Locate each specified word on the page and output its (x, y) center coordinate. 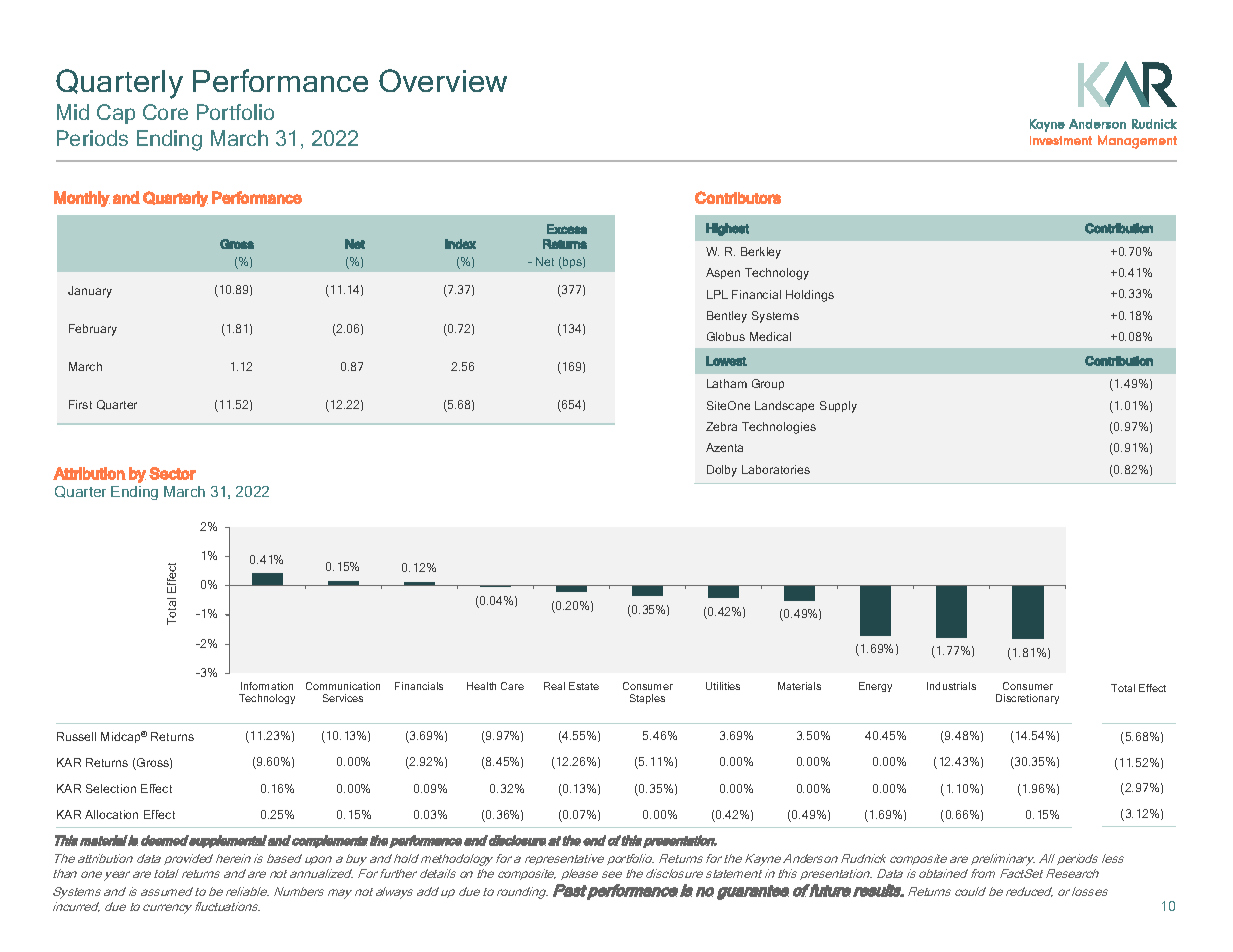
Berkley (761, 253)
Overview (443, 80)
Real (554, 686)
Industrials (951, 686)
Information (267, 686)
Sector (172, 473)
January (90, 292)
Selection (111, 788)
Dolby (722, 471)
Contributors (738, 197)
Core (165, 112)
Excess (567, 229)
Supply (838, 407)
